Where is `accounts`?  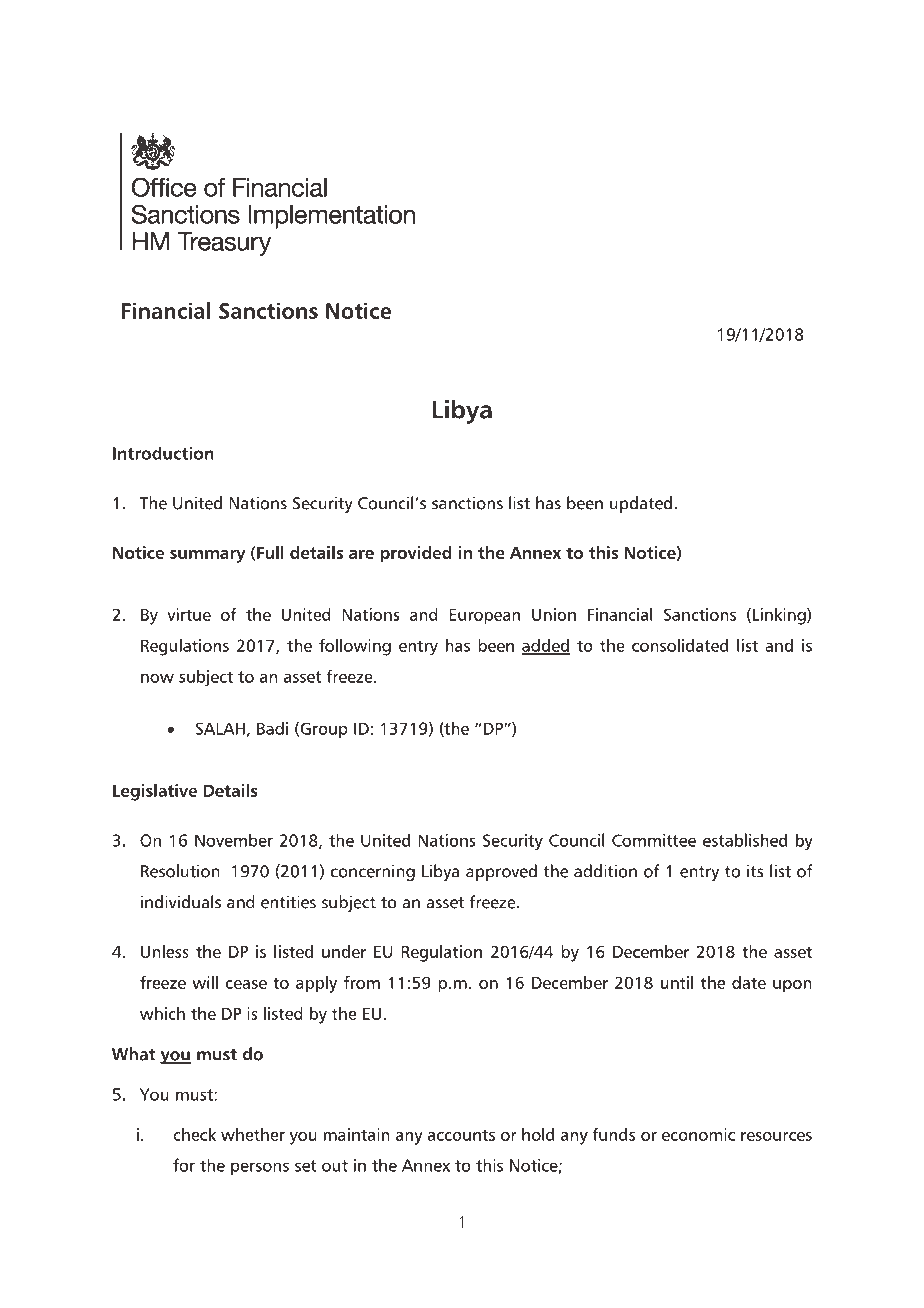
accounts is located at coordinates (461, 1135).
